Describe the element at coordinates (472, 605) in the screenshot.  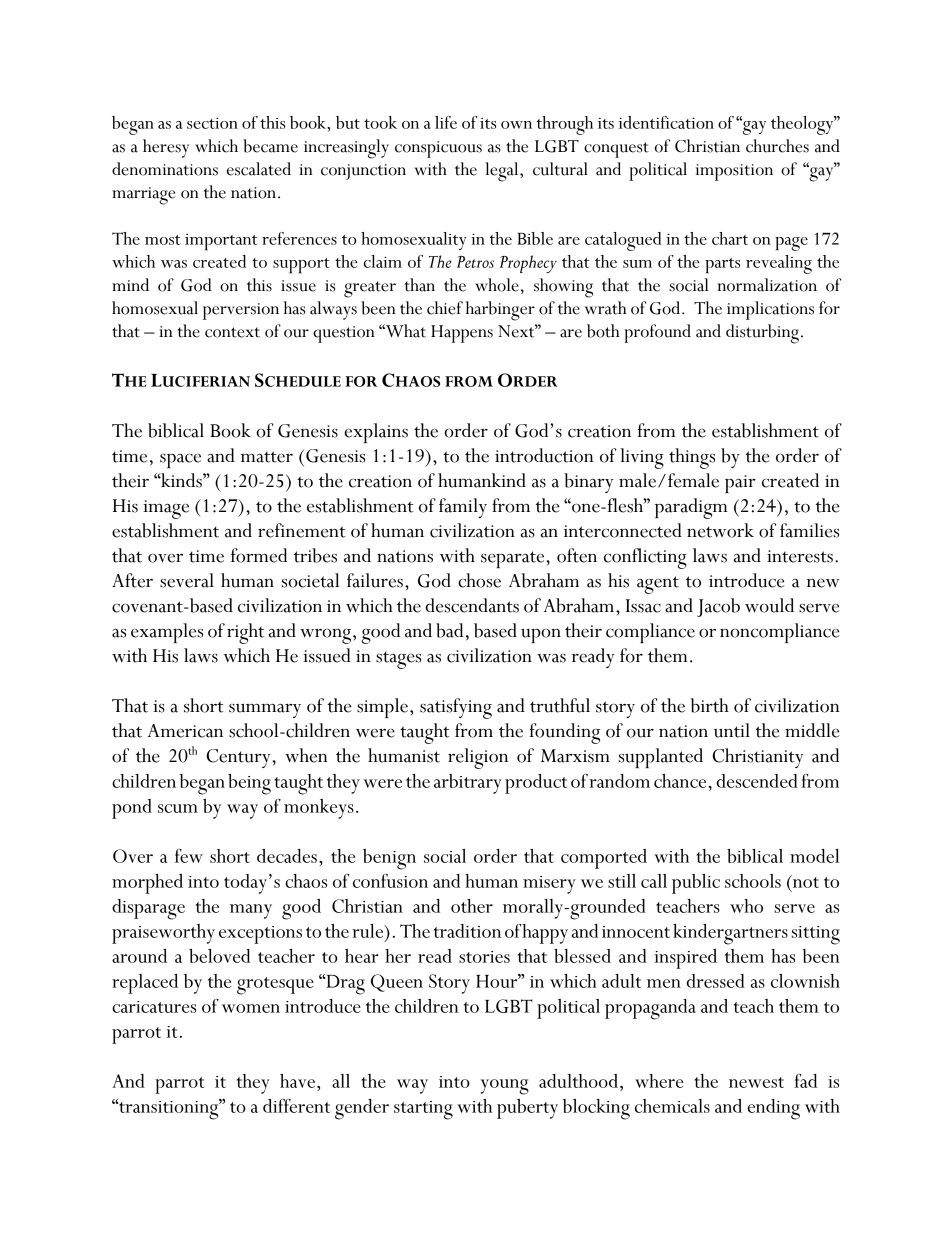
I see `descendants` at that location.
